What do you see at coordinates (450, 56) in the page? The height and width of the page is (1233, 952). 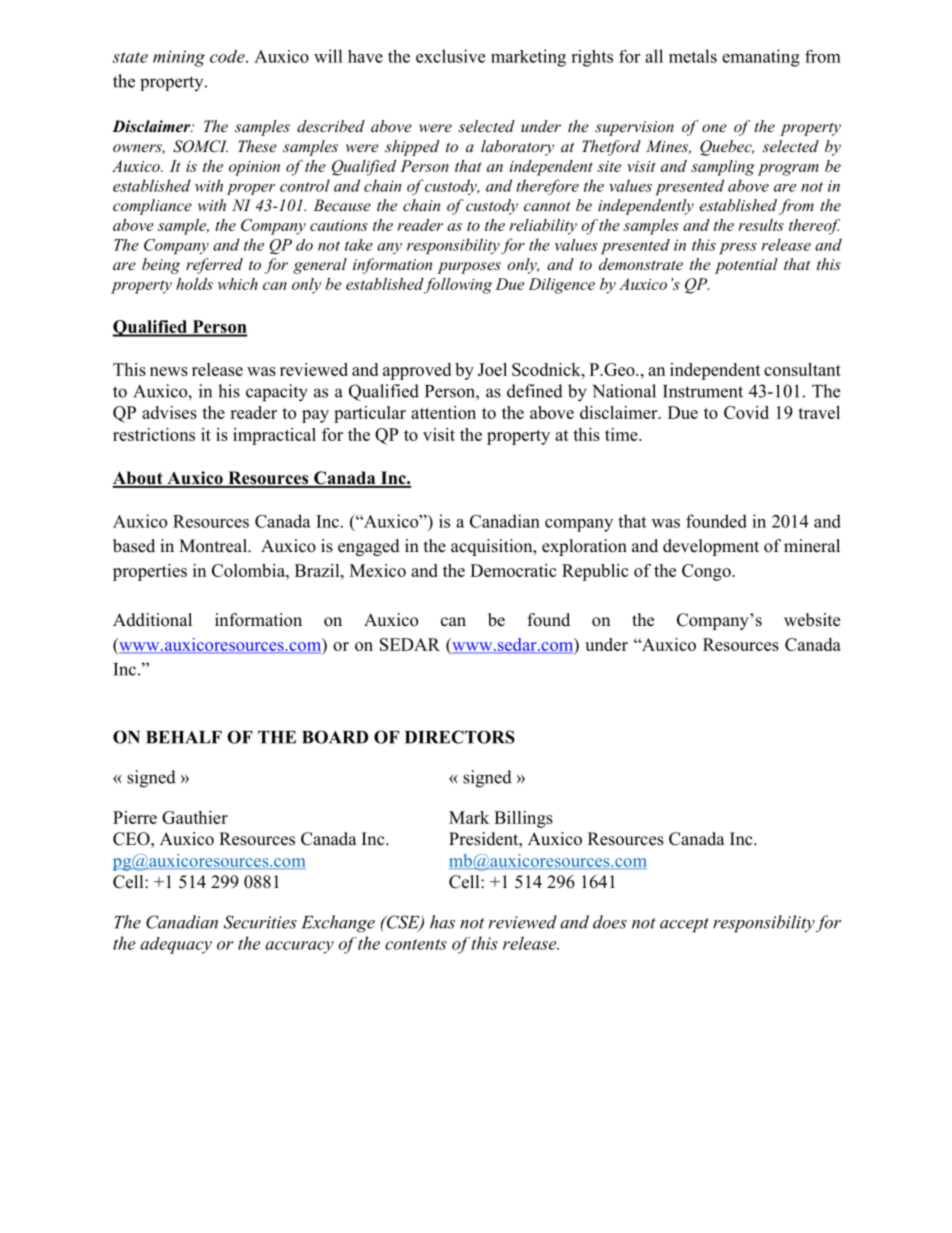 I see `exclusive` at bounding box center [450, 56].
